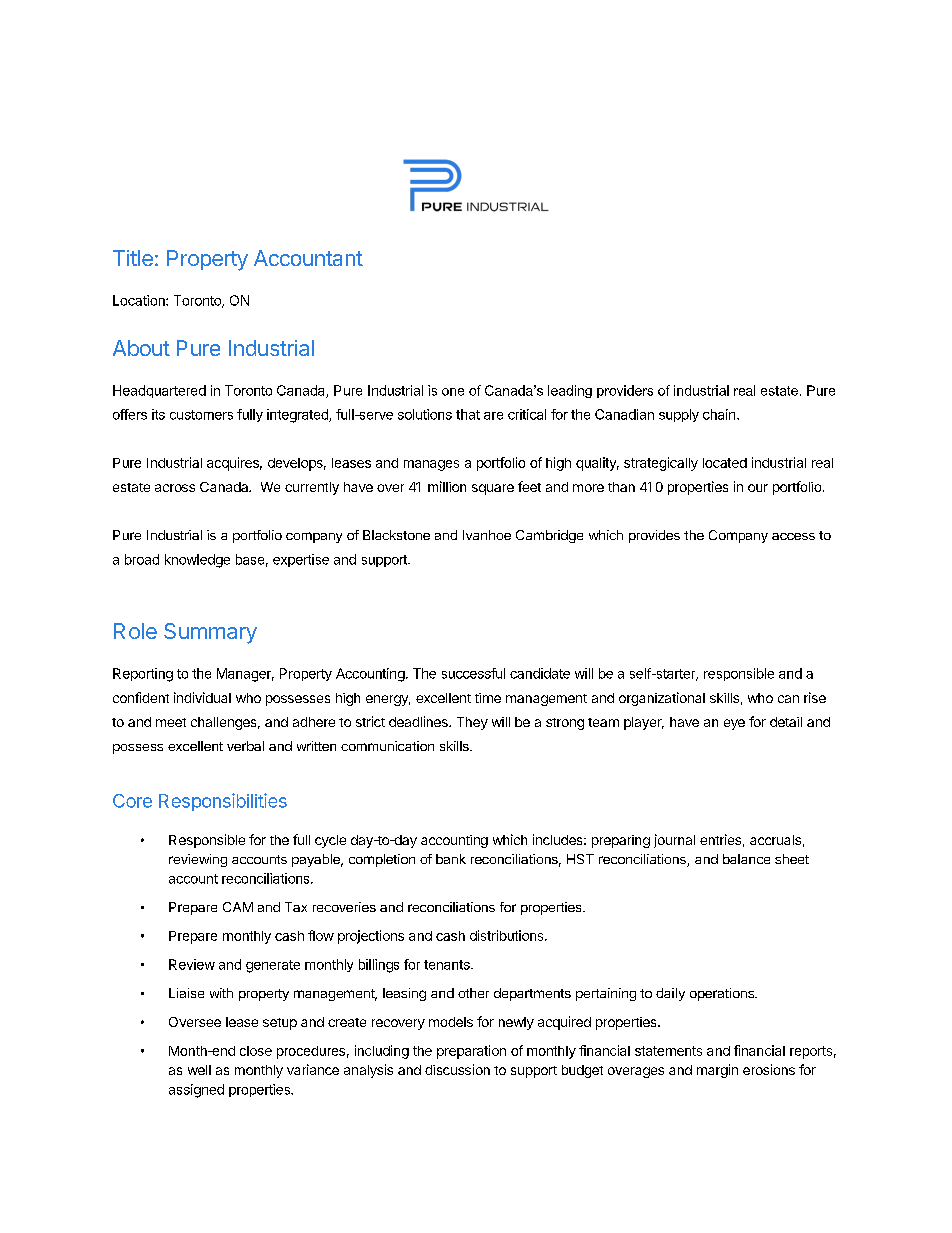 The height and width of the screenshot is (1233, 952). Describe the element at coordinates (223, 802) in the screenshot. I see `Responsibilities` at that location.
